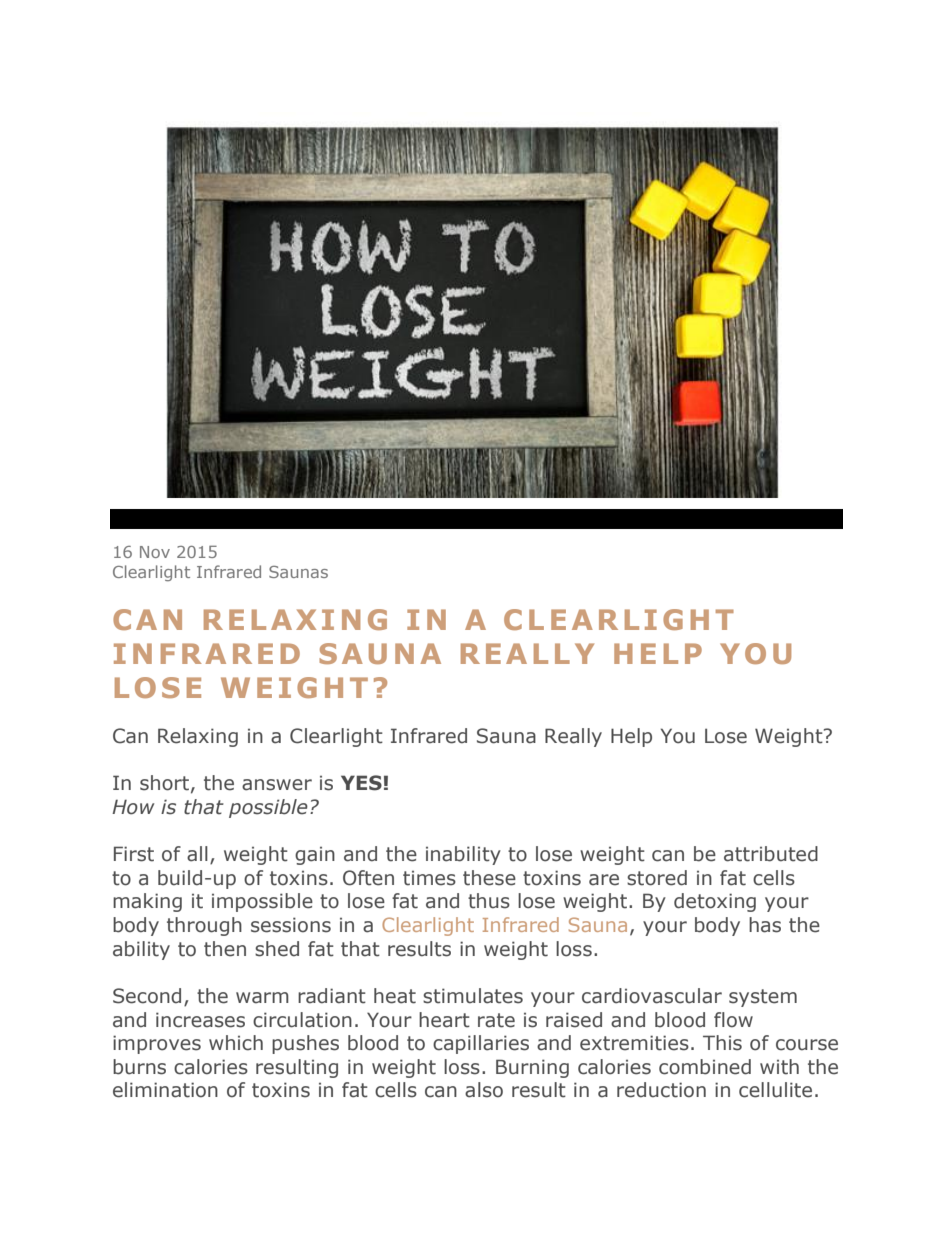 This image has height=1233, width=952. What do you see at coordinates (165, 1090) in the image?
I see `elimination` at bounding box center [165, 1090].
